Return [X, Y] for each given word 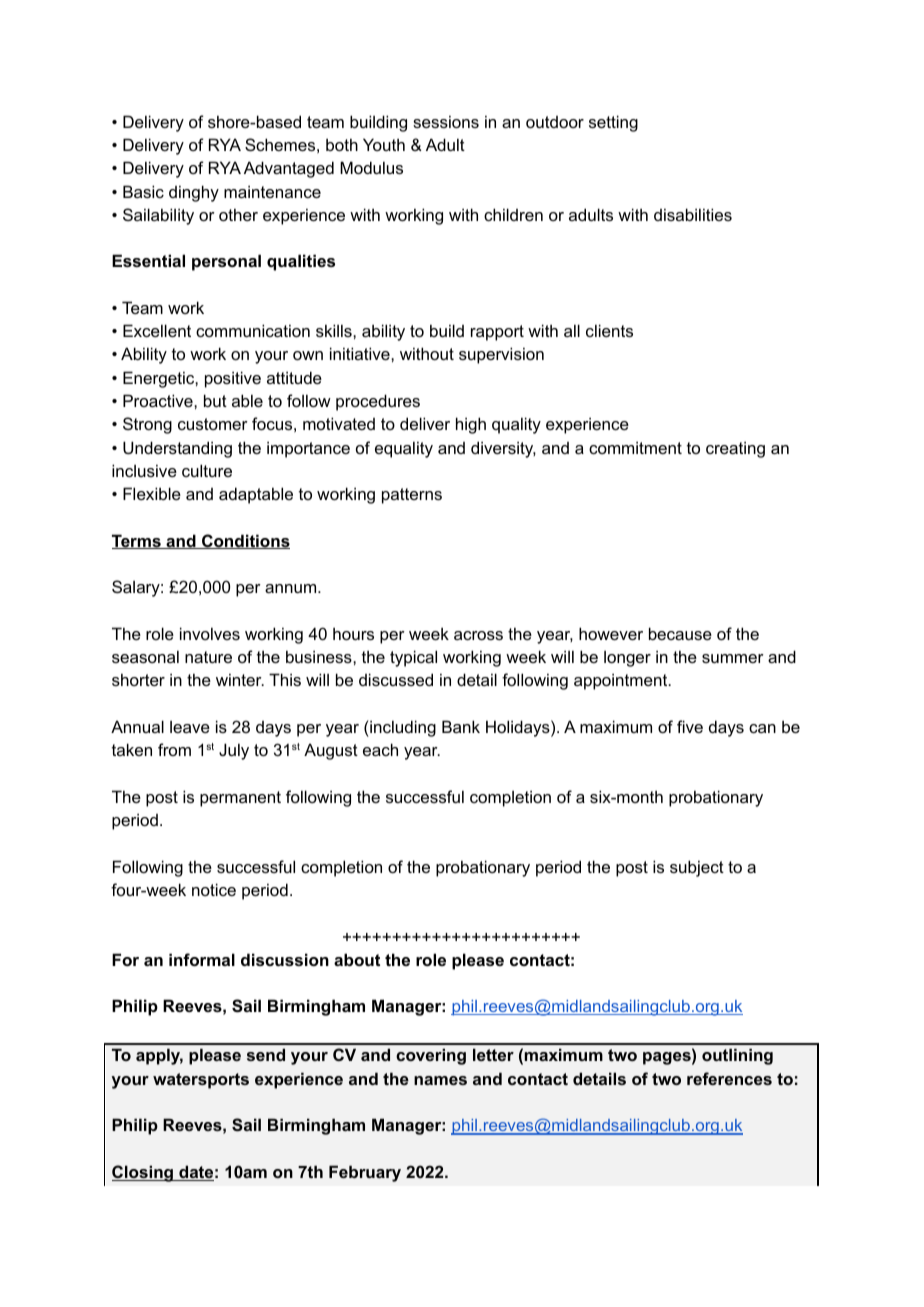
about [357, 959]
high [471, 425]
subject [697, 868]
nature [208, 657]
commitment [635, 447]
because [680, 633]
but [215, 400]
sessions [446, 121]
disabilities [693, 214]
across [478, 635]
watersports [201, 1081]
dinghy [194, 193]
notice [214, 889]
